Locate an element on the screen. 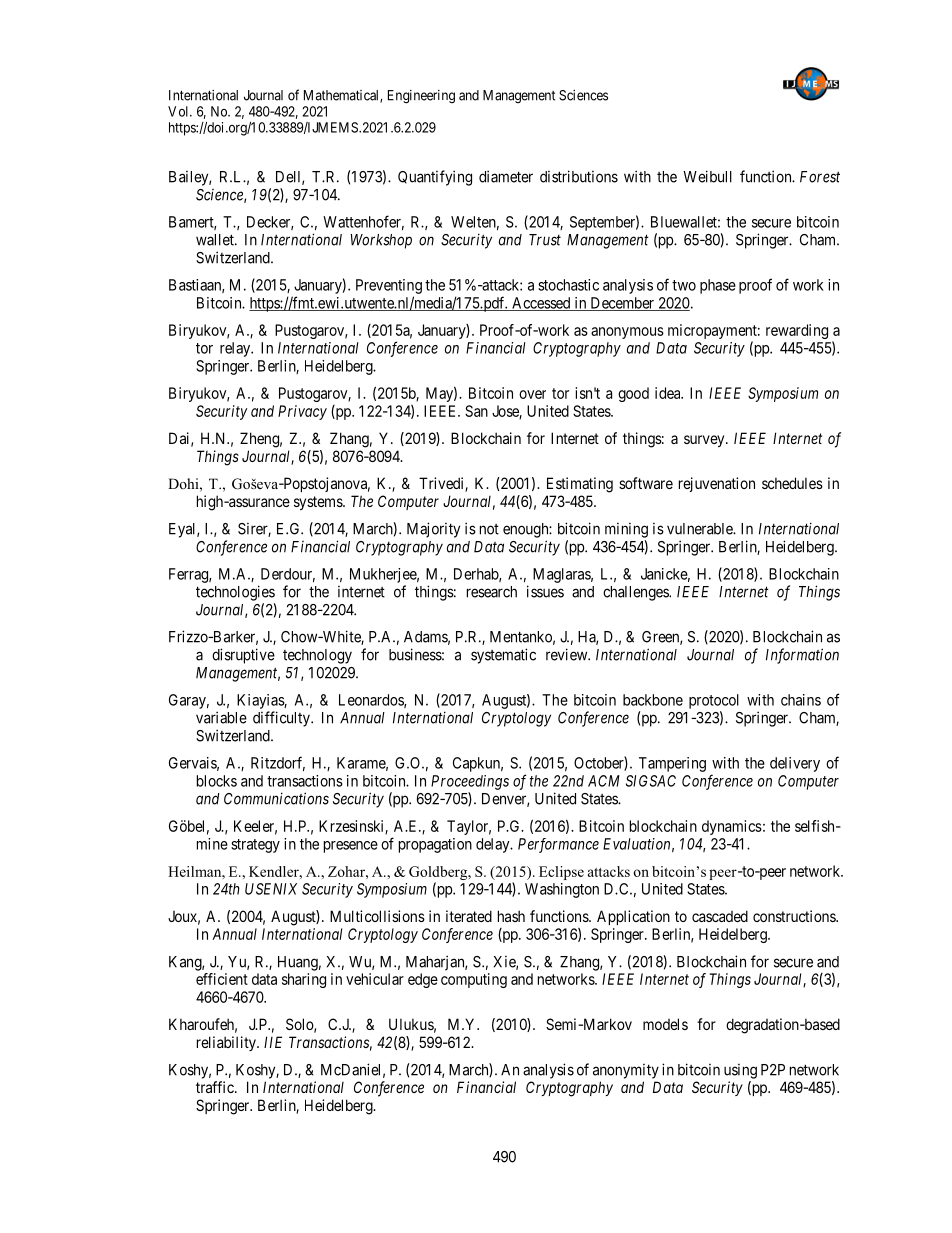 The image size is (952, 1233). Privacy is located at coordinates (302, 412).
